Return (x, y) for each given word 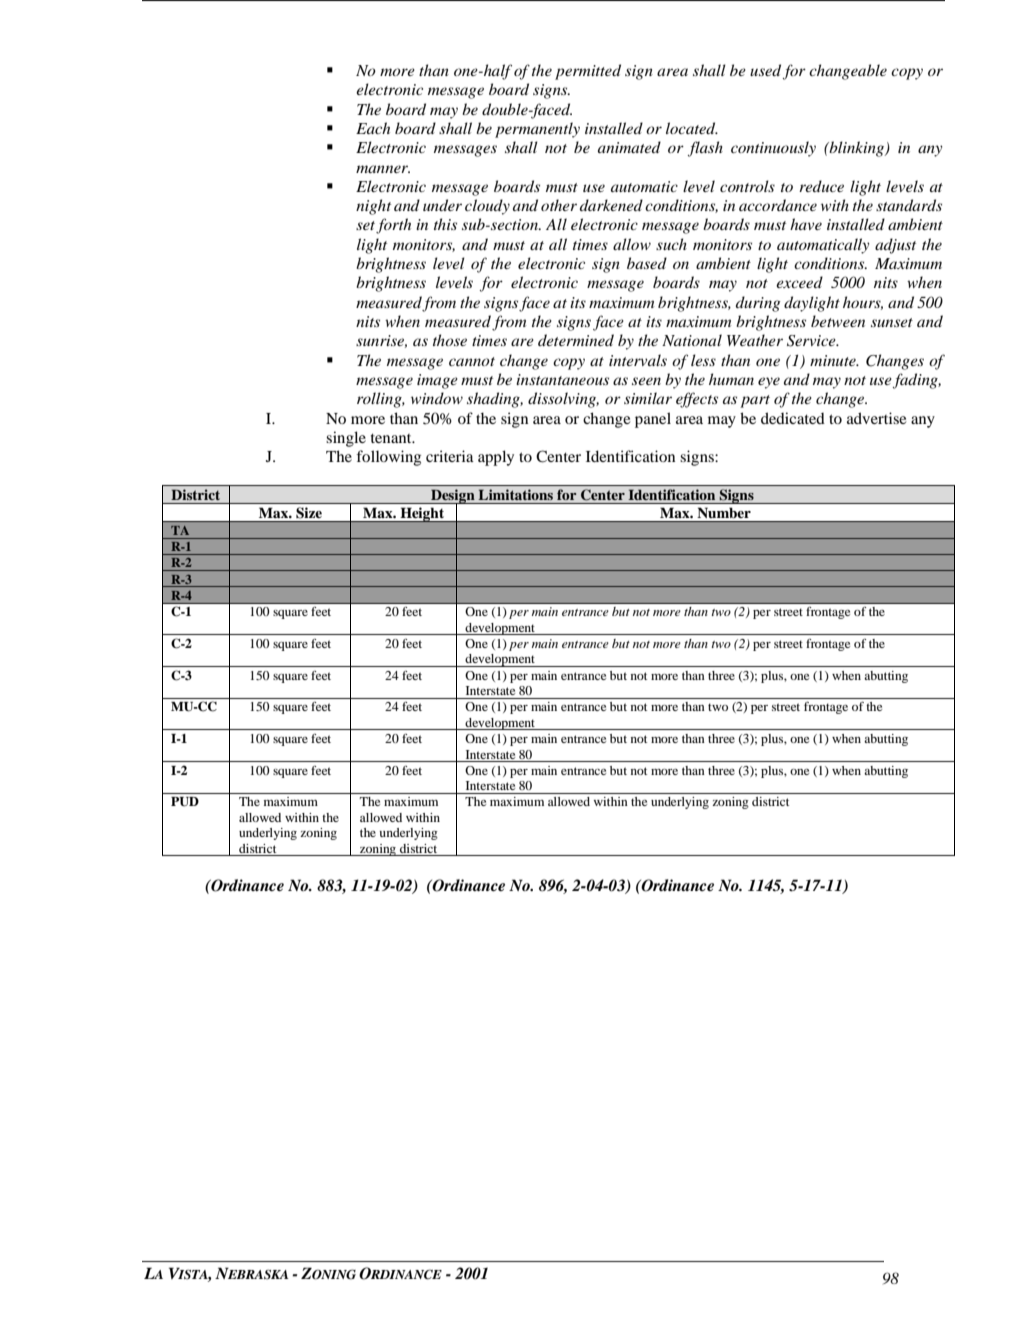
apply (496, 458)
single (346, 439)
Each (373, 128)
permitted (588, 72)
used (765, 70)
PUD (185, 802)
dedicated (793, 418)
